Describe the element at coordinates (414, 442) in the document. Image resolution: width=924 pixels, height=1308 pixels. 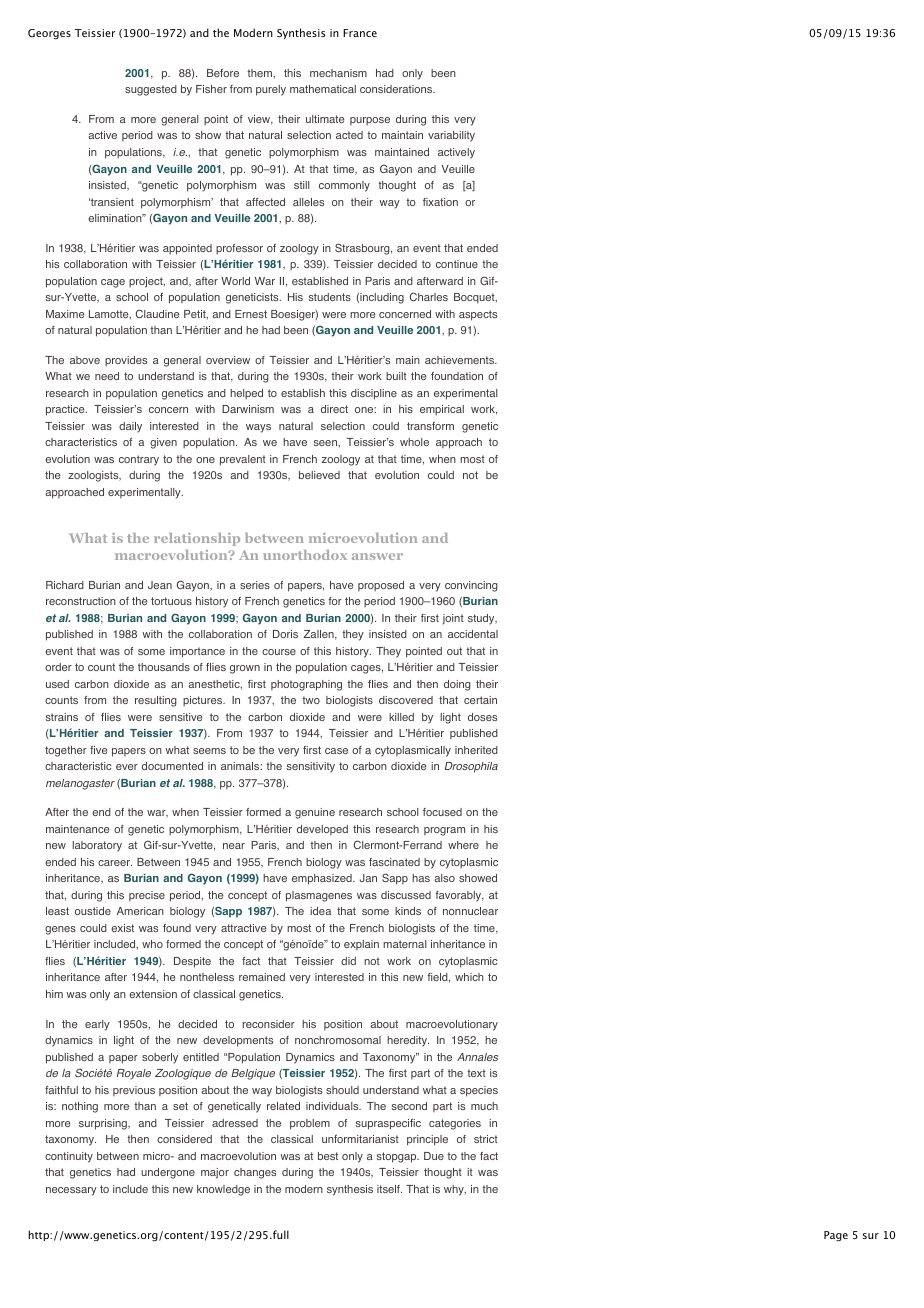
I see `whole` at that location.
